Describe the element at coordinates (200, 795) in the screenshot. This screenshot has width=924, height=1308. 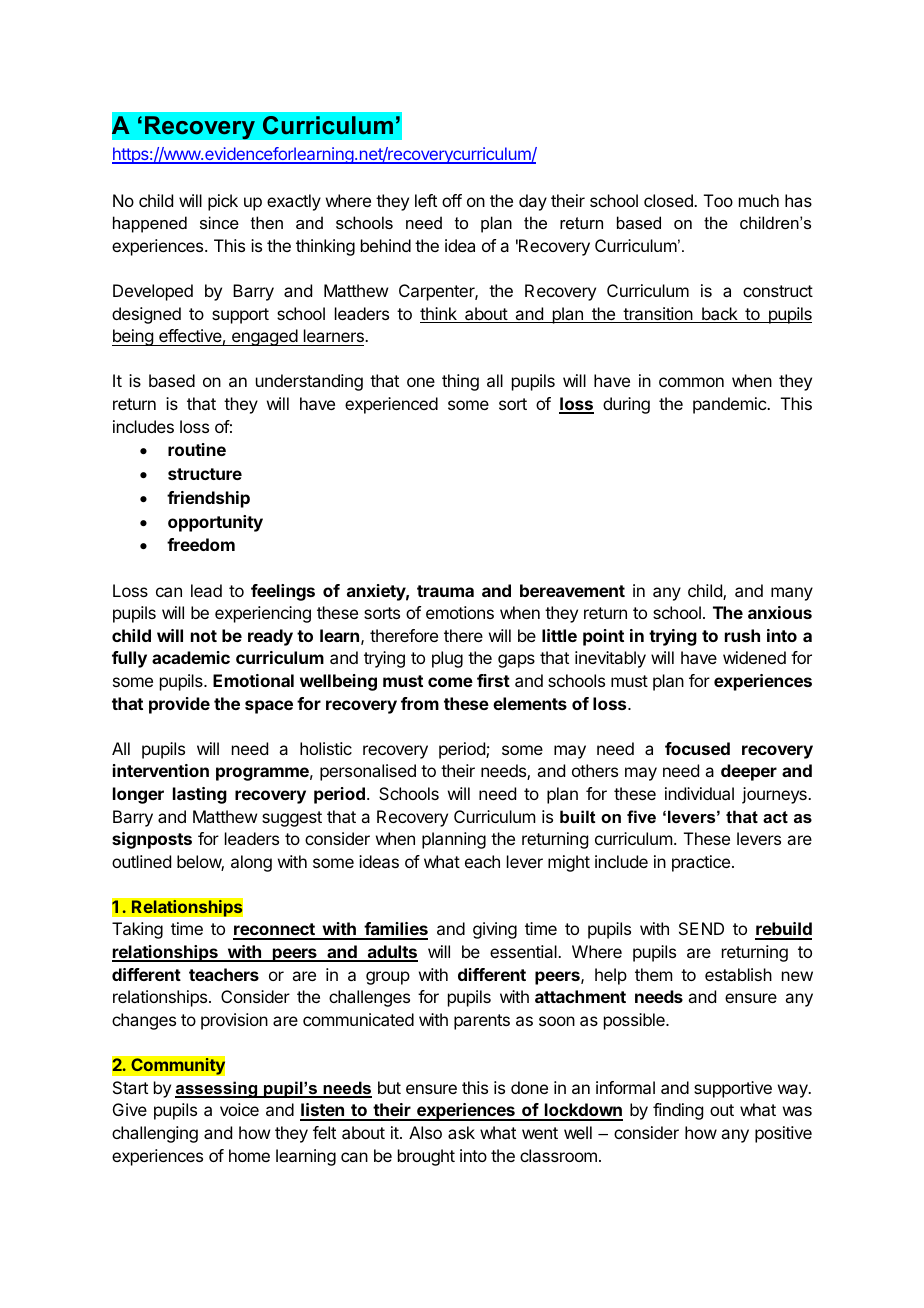
I see `lasting` at that location.
